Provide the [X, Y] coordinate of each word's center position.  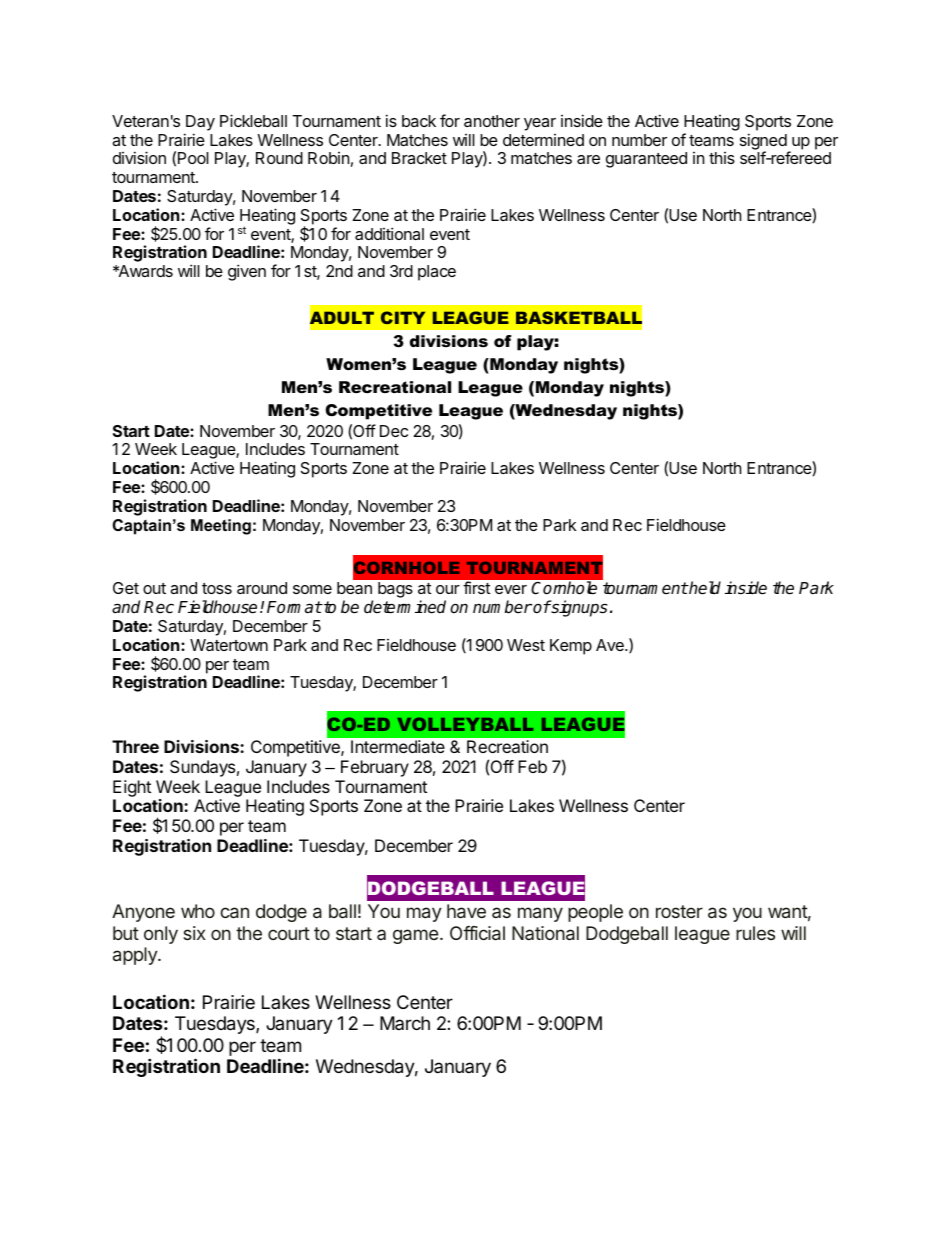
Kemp [571, 647]
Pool [193, 158]
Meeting [221, 527]
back [419, 121]
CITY [403, 317]
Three [135, 746]
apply [136, 956]
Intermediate [398, 746]
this [722, 158]
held [704, 588]
